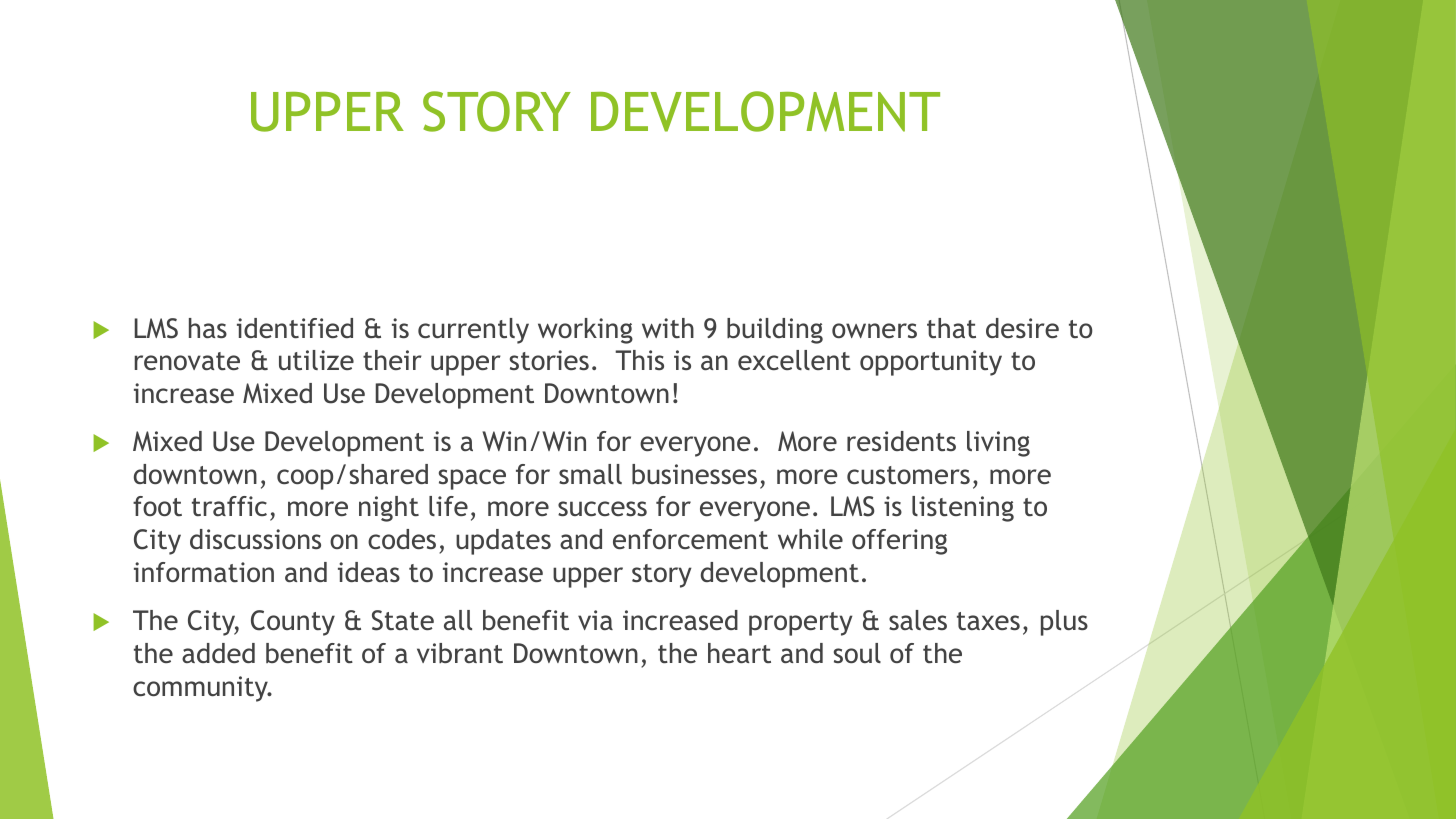 Image resolution: width=1456 pixels, height=819 pixels. I want to click on offering, so click(899, 542).
